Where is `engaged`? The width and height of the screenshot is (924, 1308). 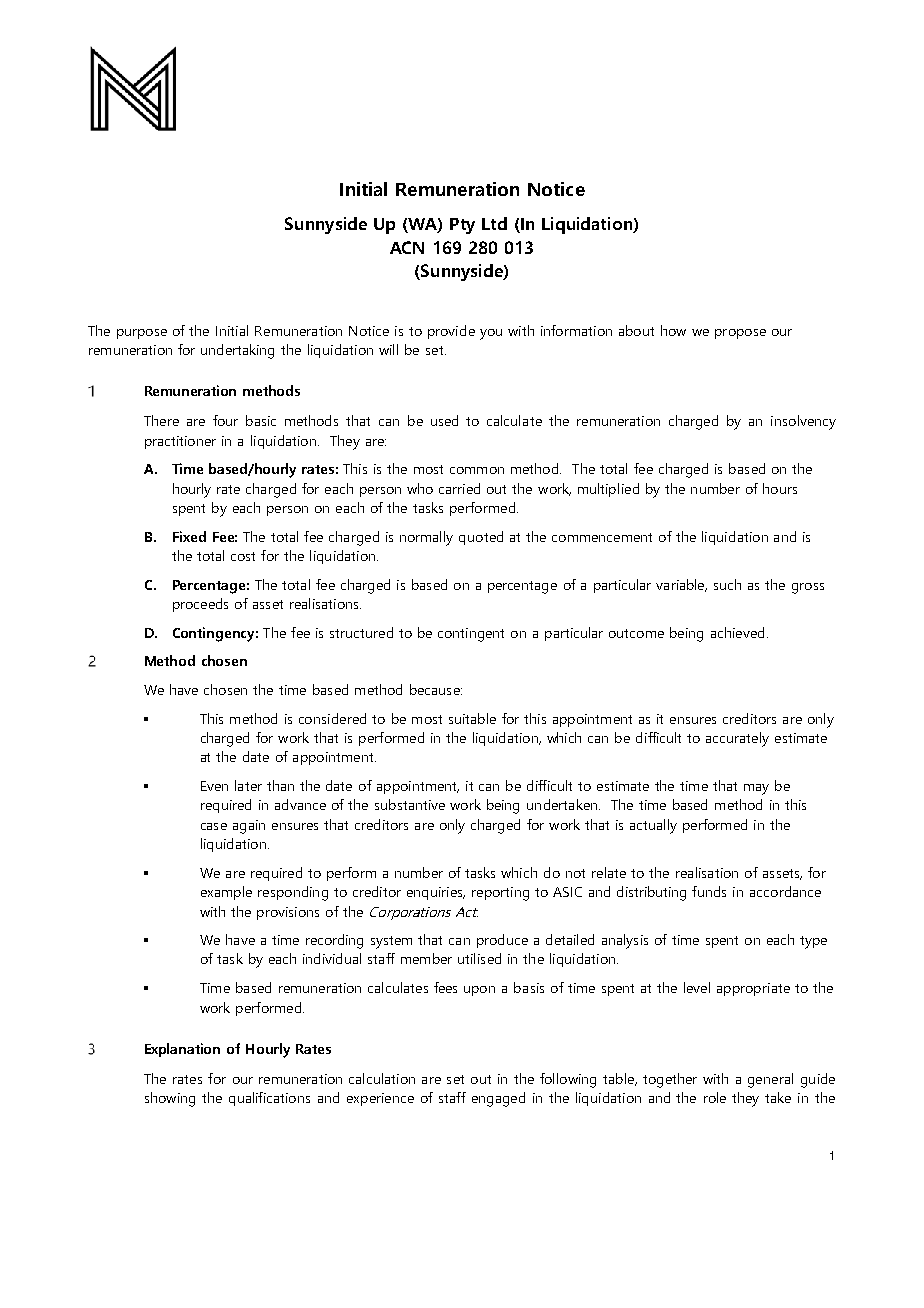 engaged is located at coordinates (498, 1099).
